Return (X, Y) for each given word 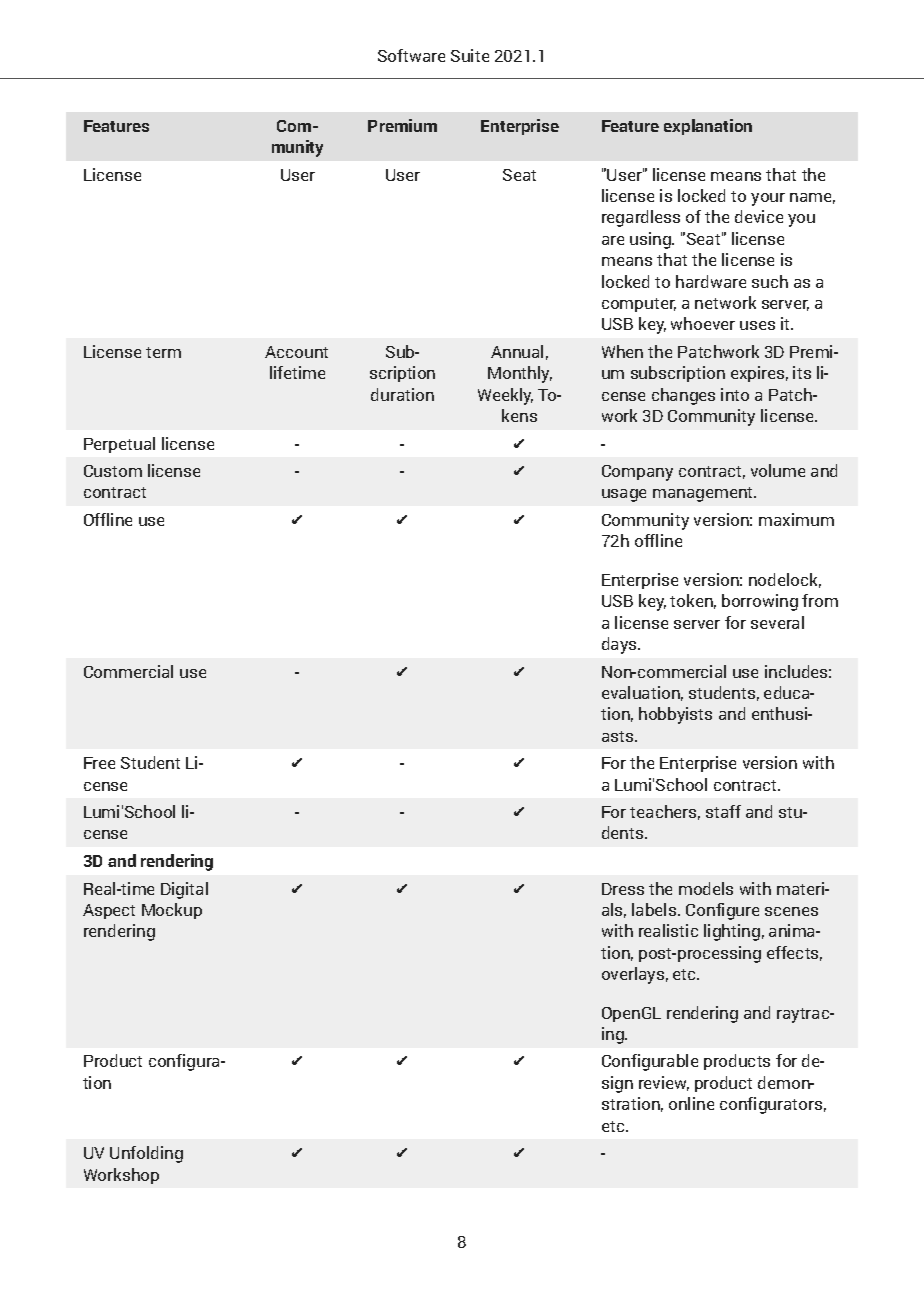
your (768, 199)
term (163, 352)
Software (411, 55)
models (706, 888)
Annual (517, 351)
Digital (184, 890)
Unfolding (146, 1154)
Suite (470, 55)
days (620, 645)
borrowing (760, 602)
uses (757, 325)
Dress (623, 889)
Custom (113, 471)
